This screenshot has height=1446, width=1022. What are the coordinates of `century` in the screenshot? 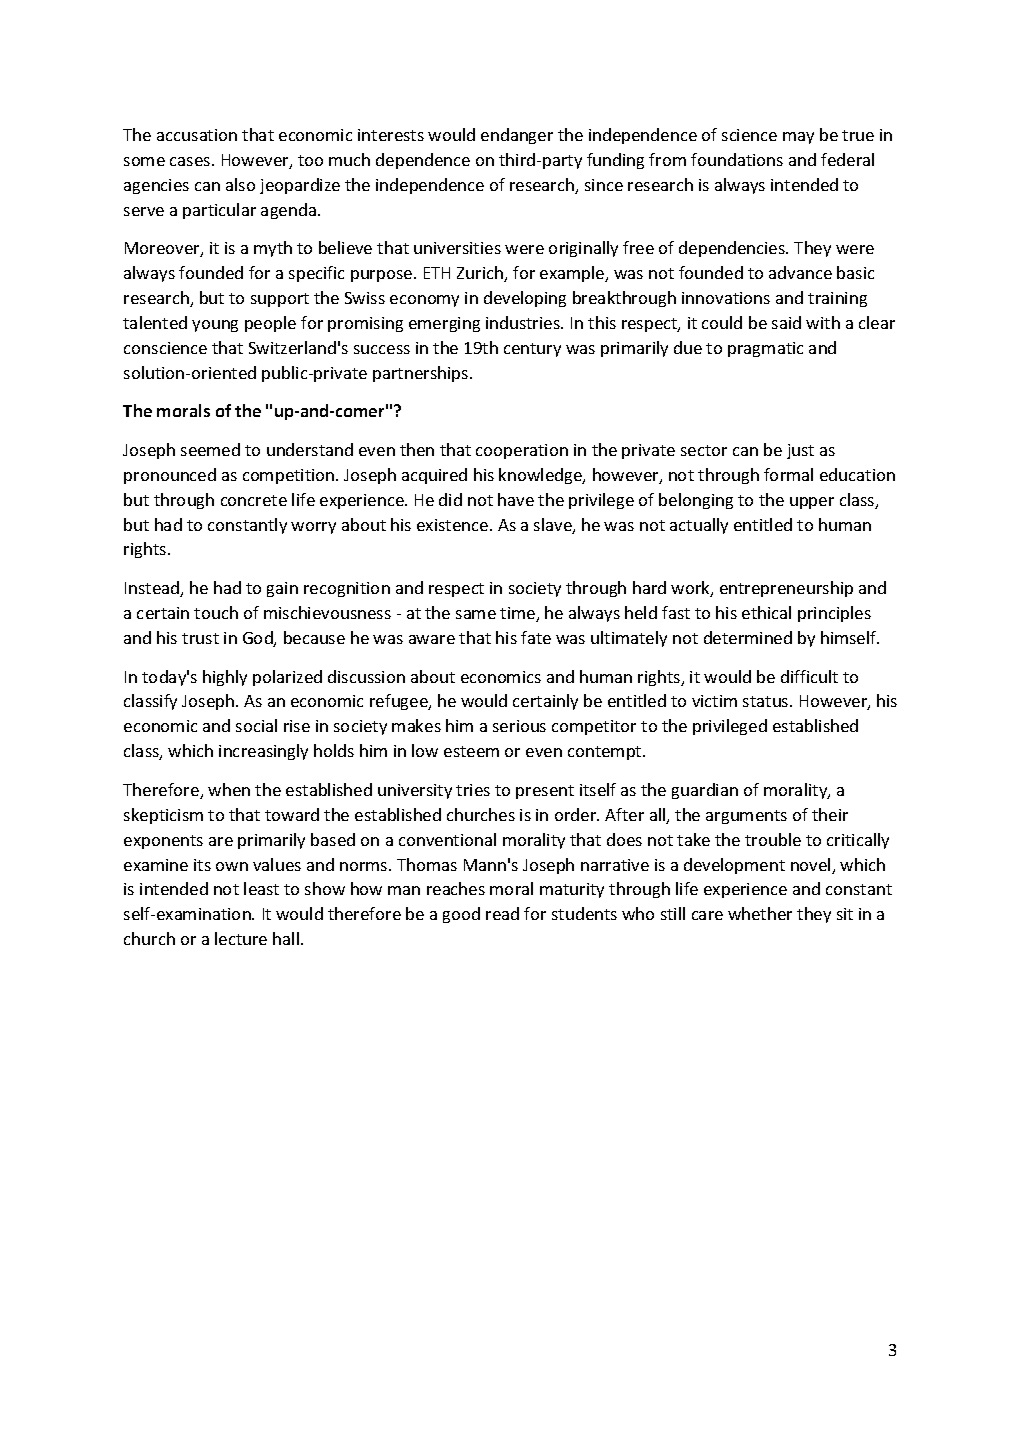 It's located at (532, 350).
